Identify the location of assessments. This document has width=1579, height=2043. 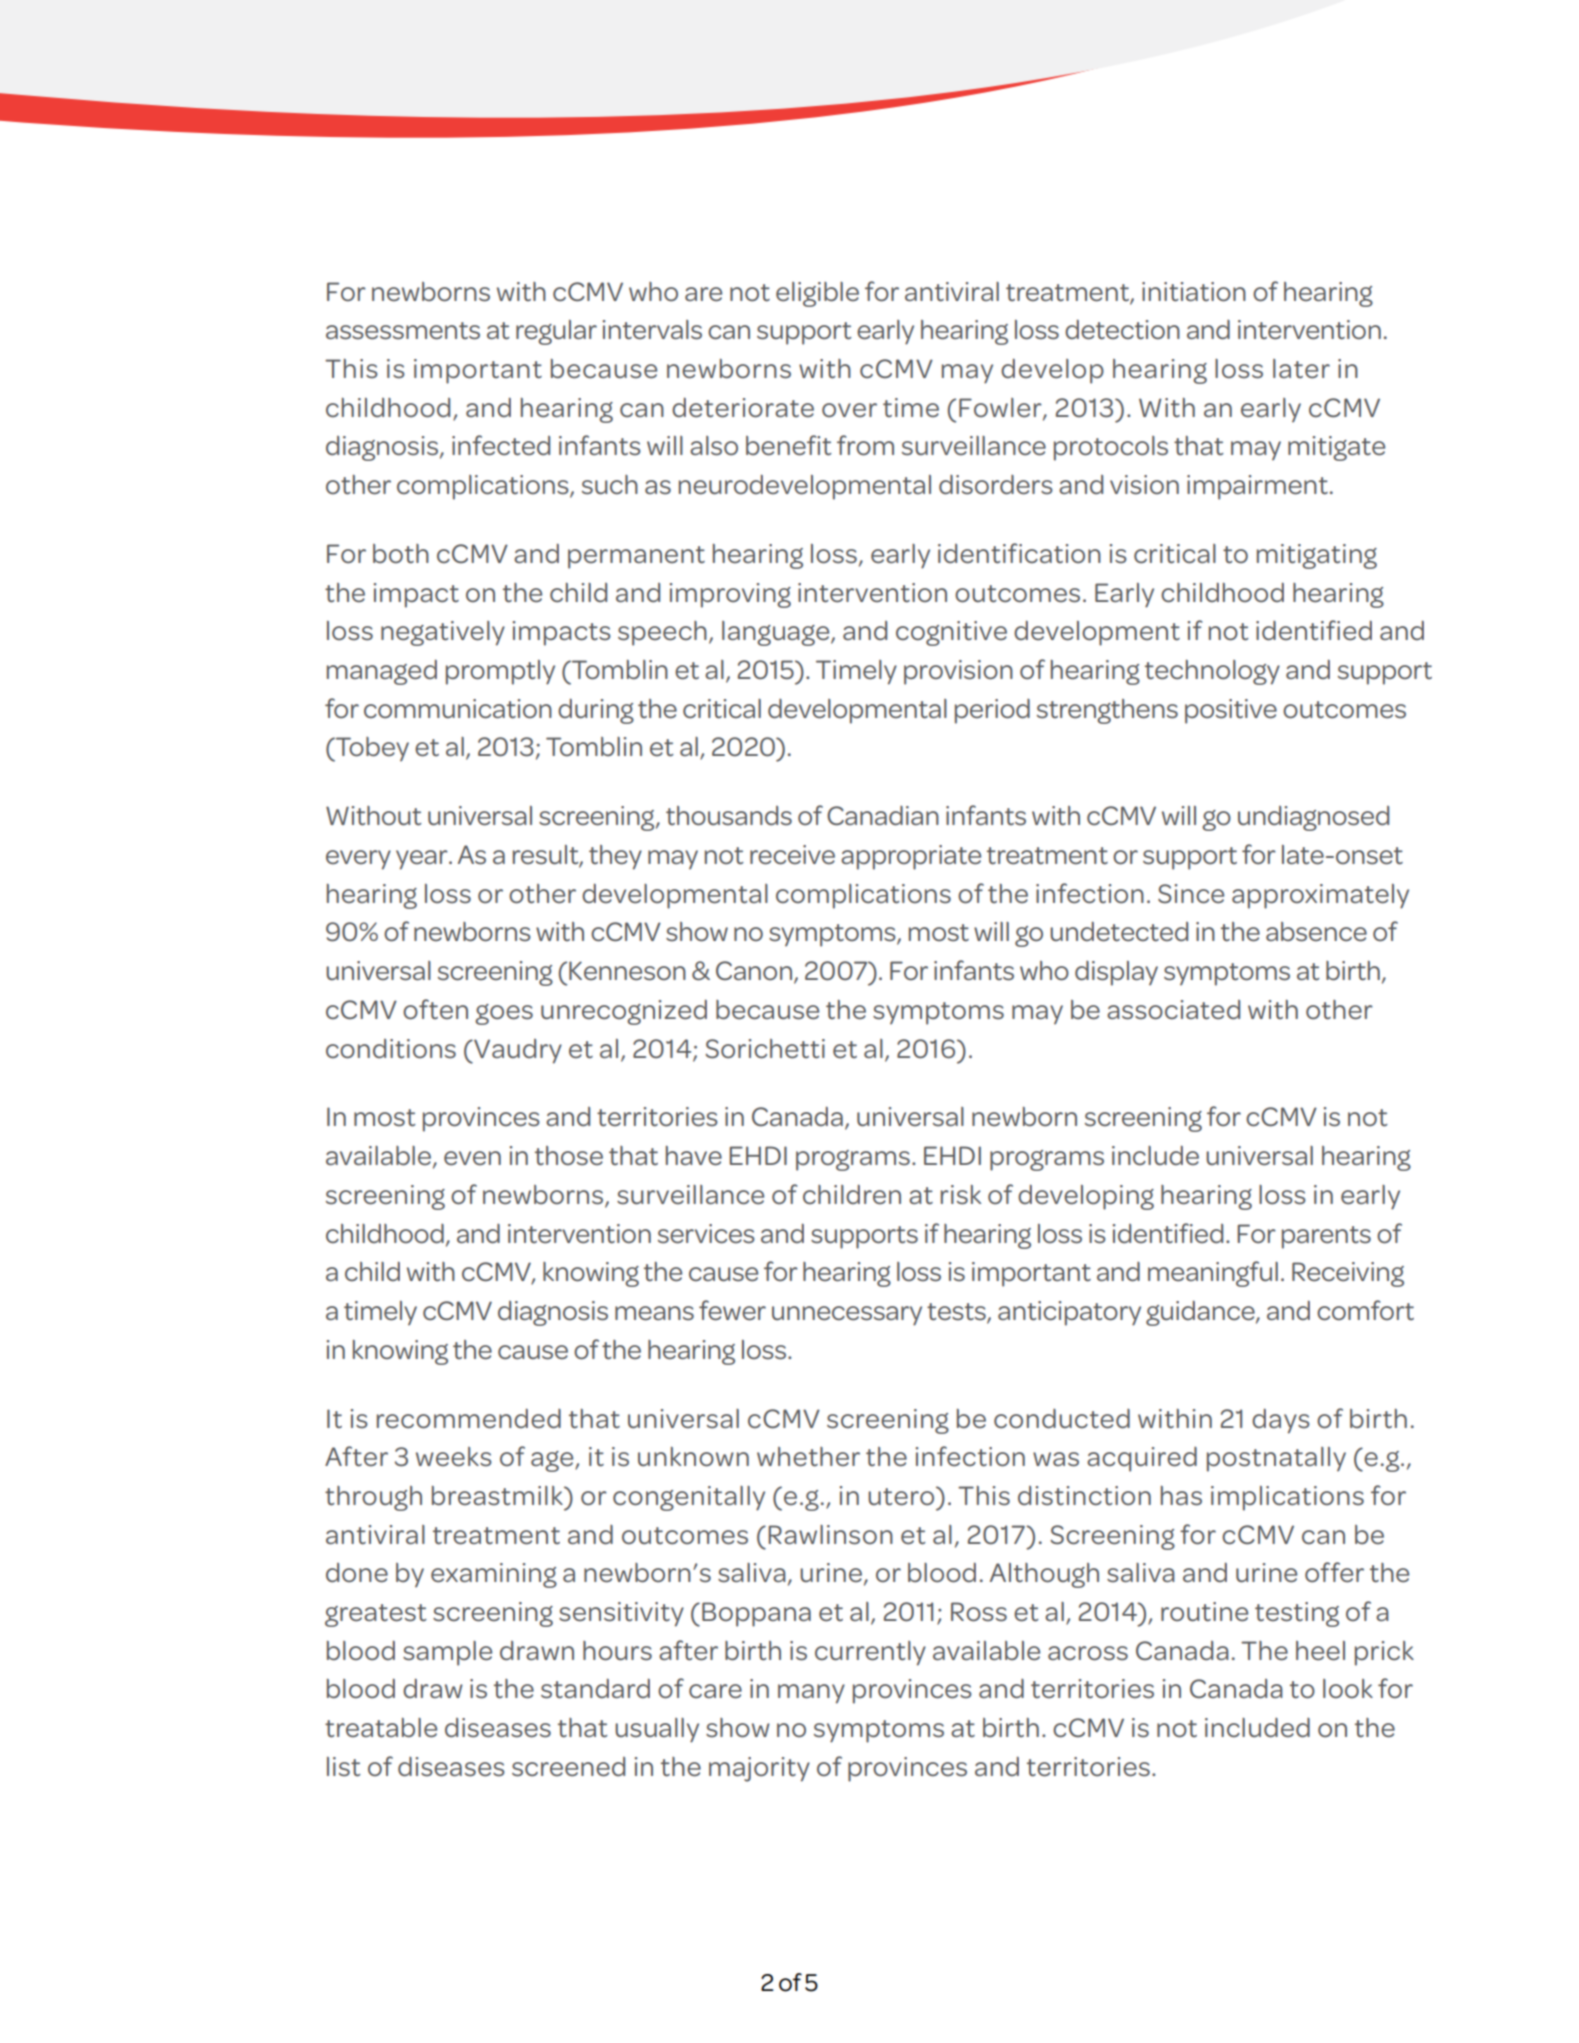
(403, 331).
